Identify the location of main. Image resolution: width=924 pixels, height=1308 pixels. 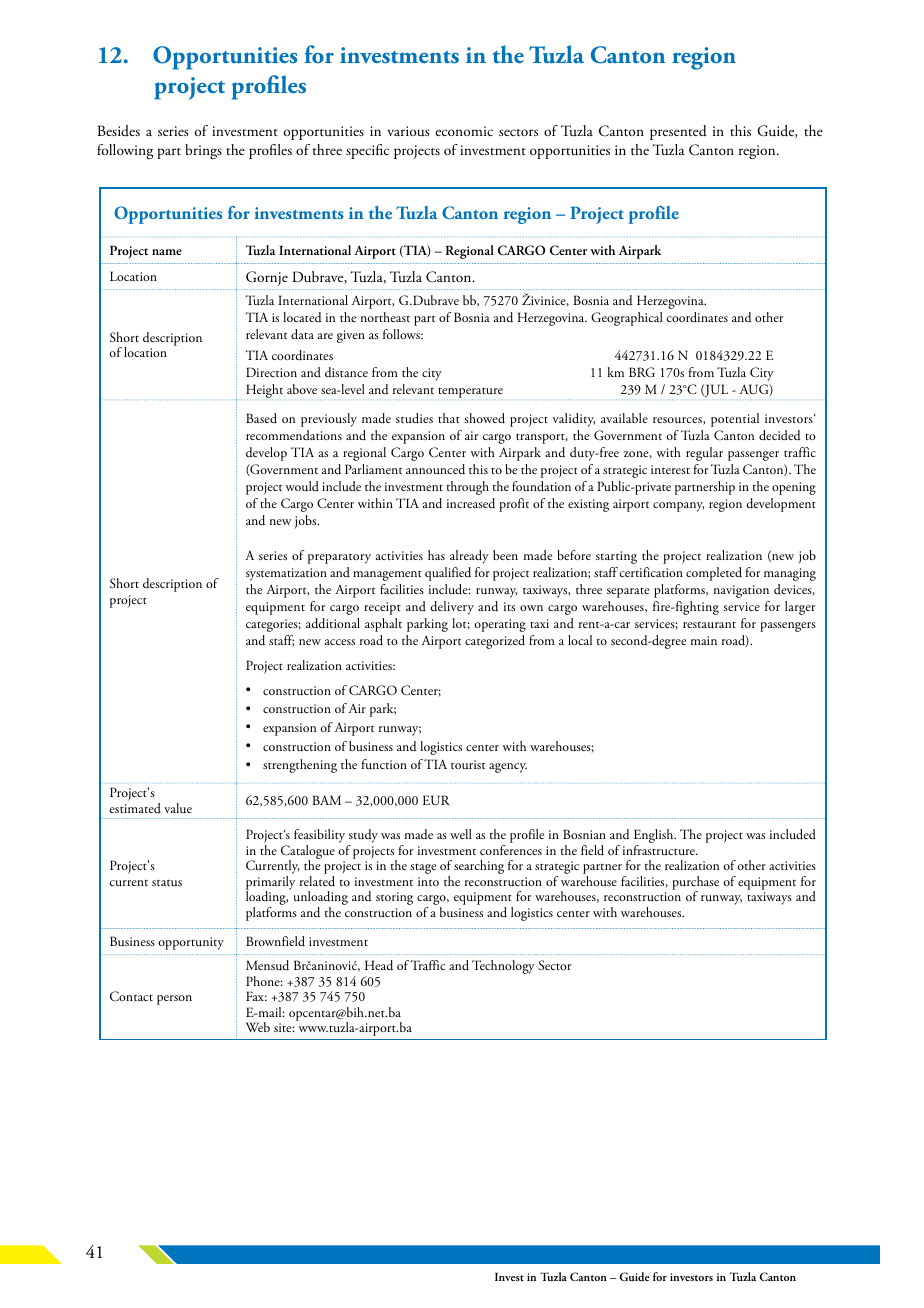
(704, 640).
